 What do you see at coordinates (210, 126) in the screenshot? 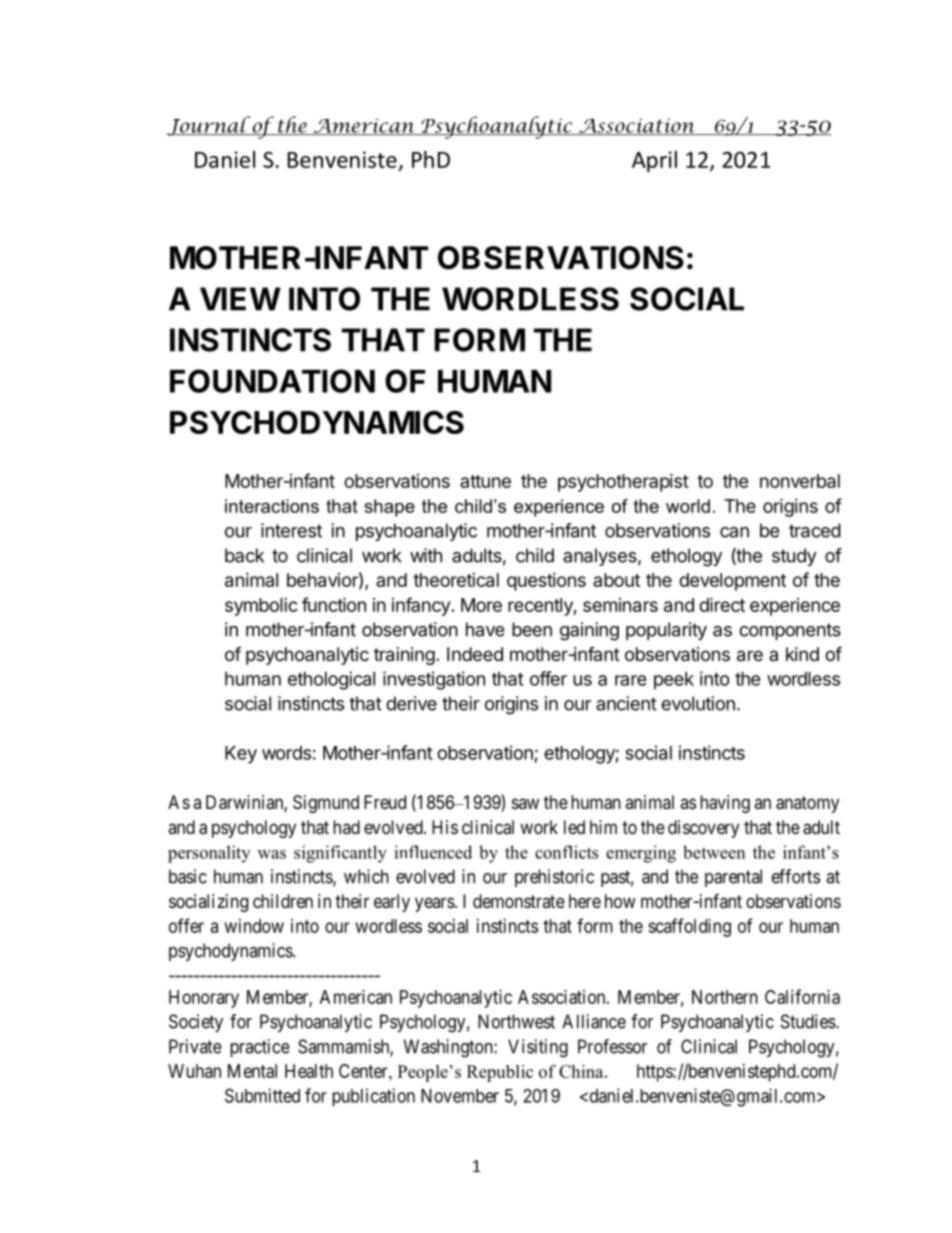
I see `Journal` at bounding box center [210, 126].
